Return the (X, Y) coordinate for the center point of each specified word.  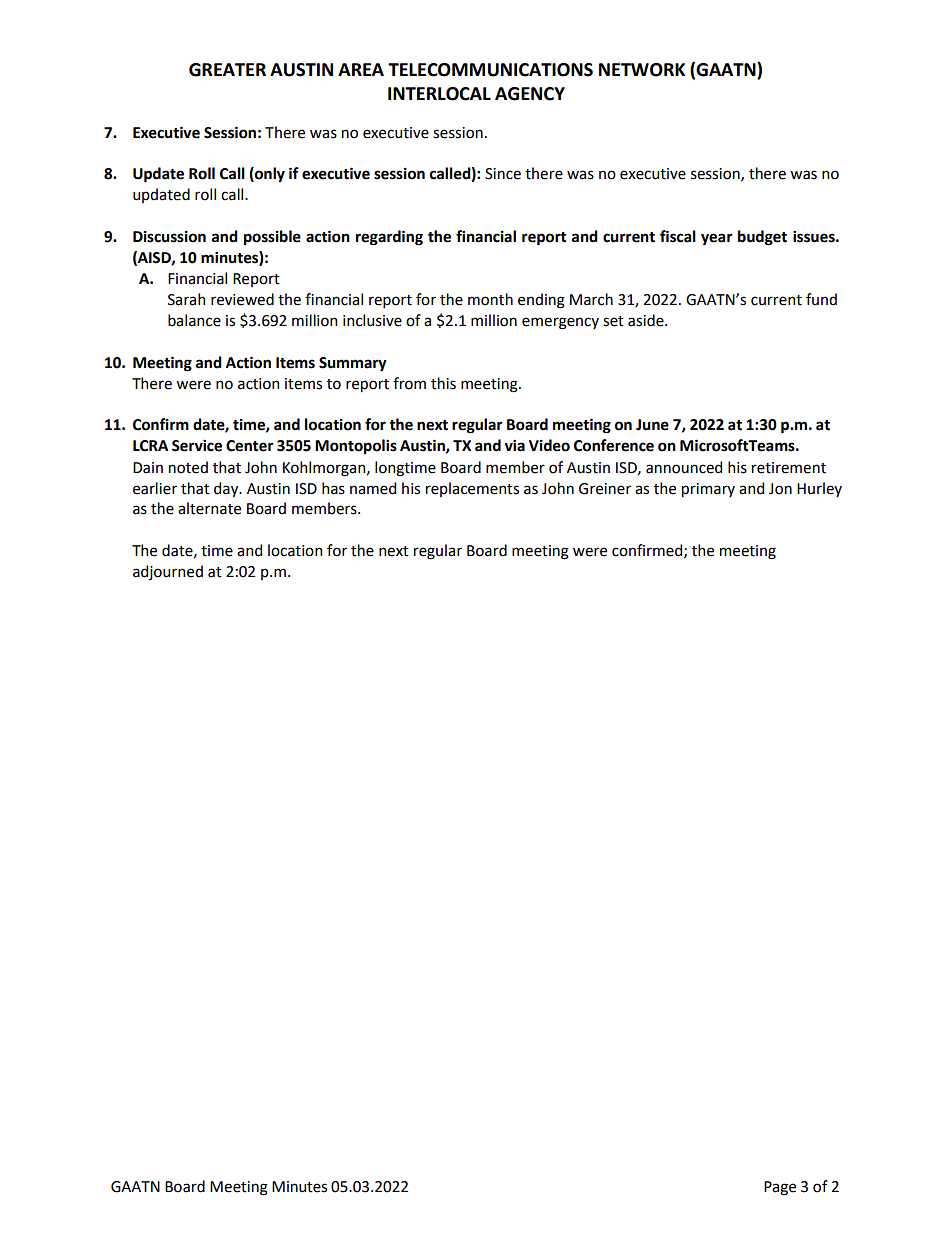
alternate (209, 508)
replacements (472, 489)
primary (708, 490)
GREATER (227, 70)
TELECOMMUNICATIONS (490, 70)
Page (780, 1188)
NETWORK (642, 70)
